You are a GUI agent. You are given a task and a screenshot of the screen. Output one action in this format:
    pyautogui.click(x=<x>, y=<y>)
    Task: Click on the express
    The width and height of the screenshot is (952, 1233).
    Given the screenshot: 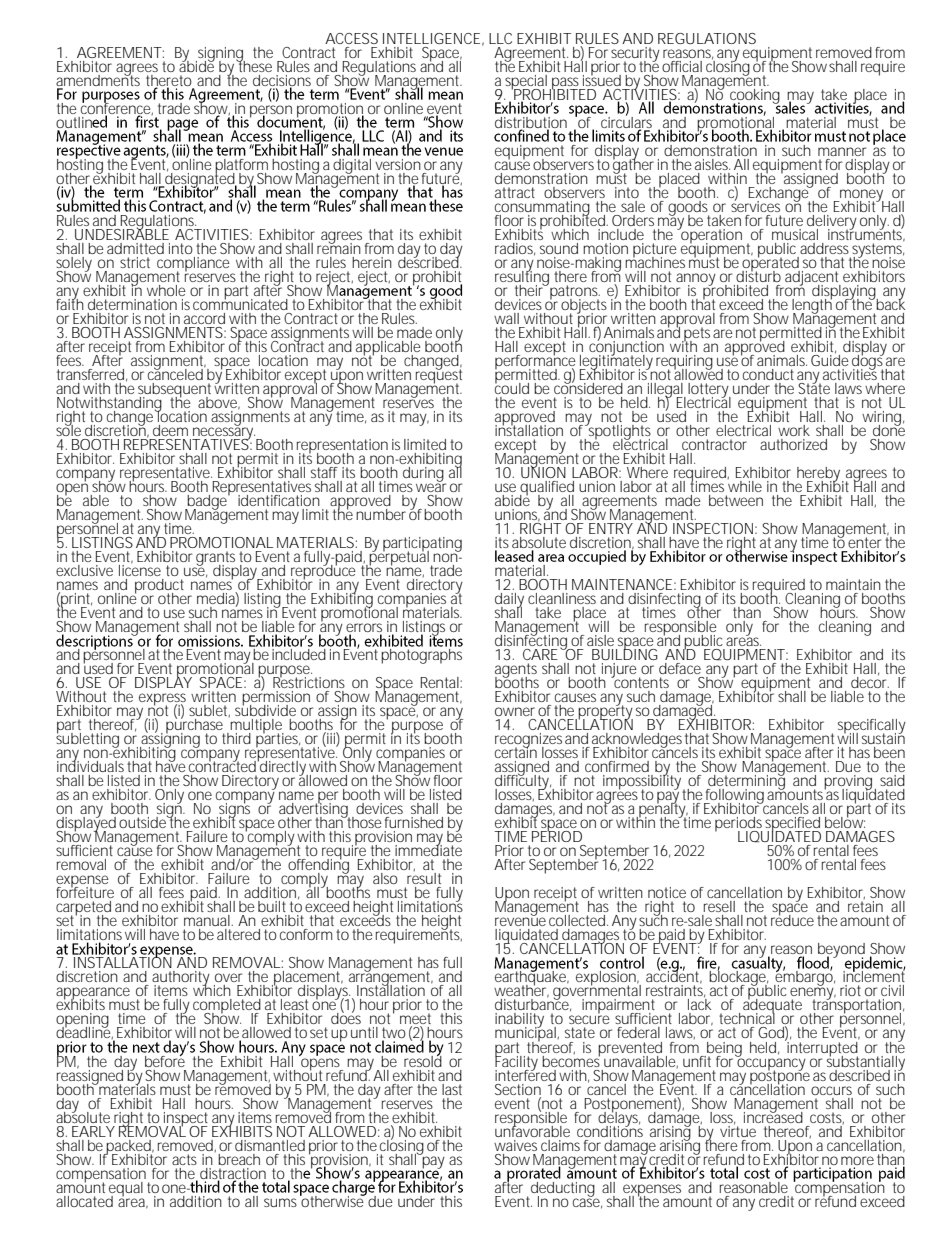 What is the action you would take?
    pyautogui.click(x=162, y=700)
